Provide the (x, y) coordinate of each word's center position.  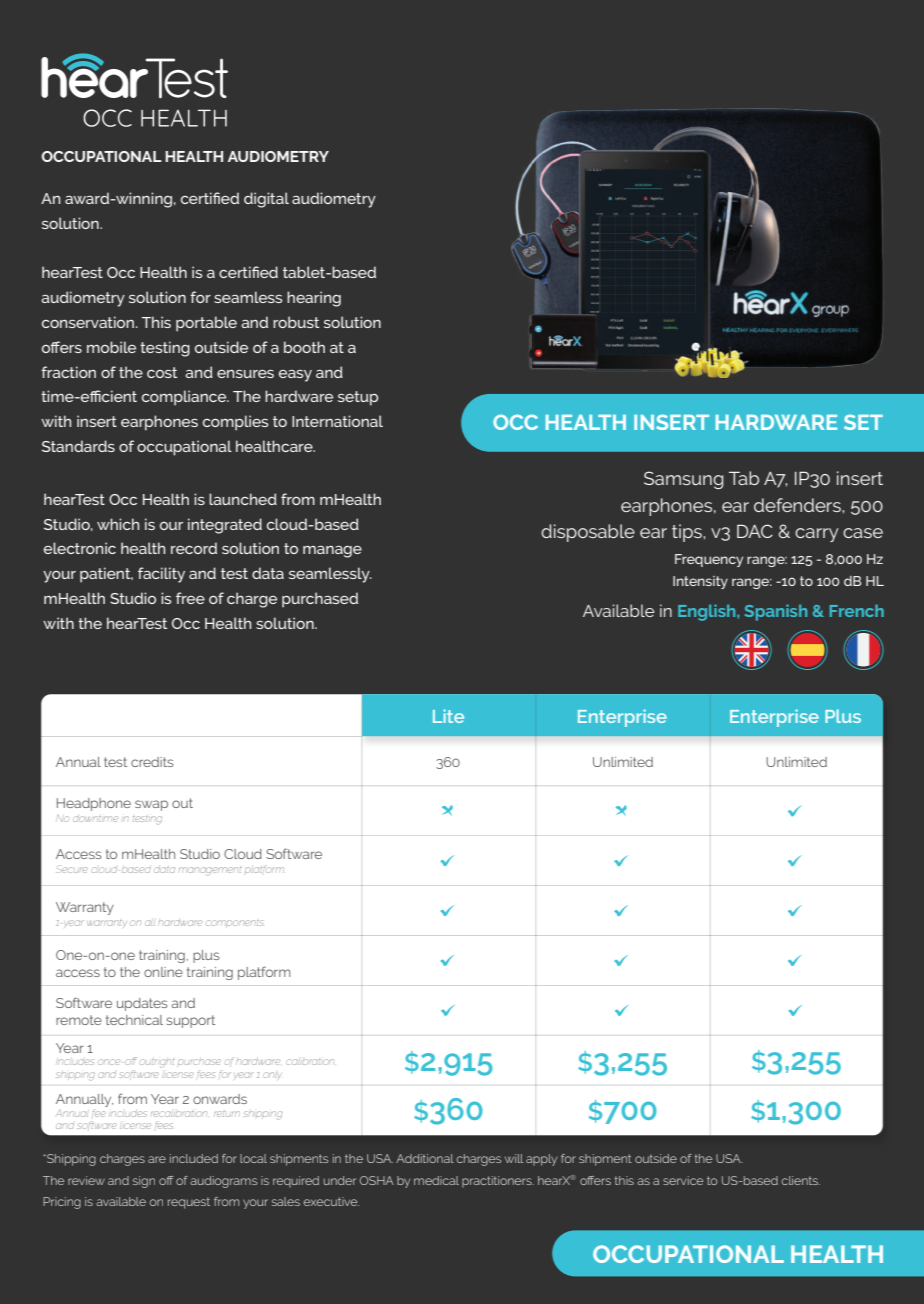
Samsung (683, 480)
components (234, 923)
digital (266, 200)
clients (801, 1180)
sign (144, 1182)
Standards (78, 446)
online (163, 972)
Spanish (776, 612)
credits (152, 762)
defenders (798, 505)
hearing (314, 299)
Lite (448, 716)
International (337, 421)
